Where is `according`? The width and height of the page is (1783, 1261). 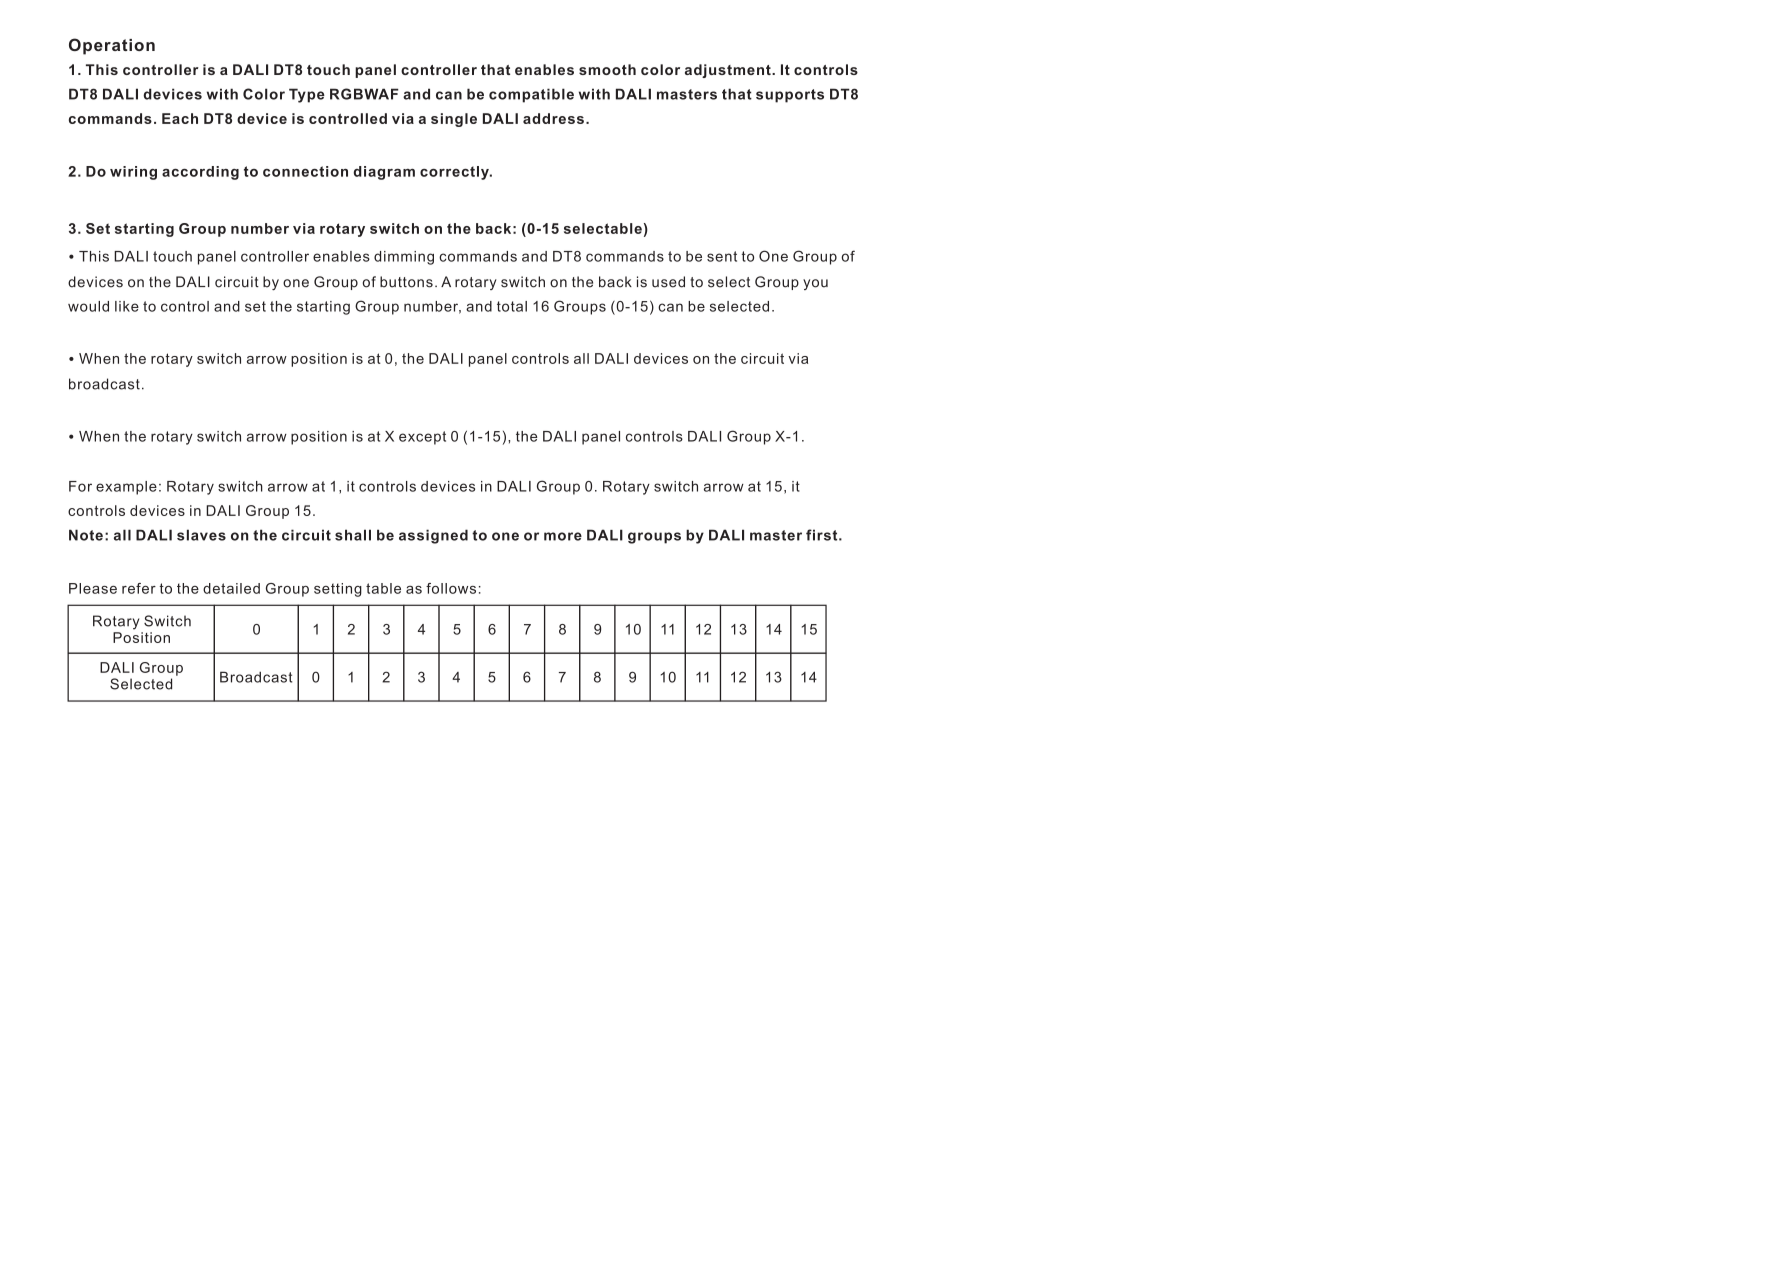
according is located at coordinates (200, 173).
